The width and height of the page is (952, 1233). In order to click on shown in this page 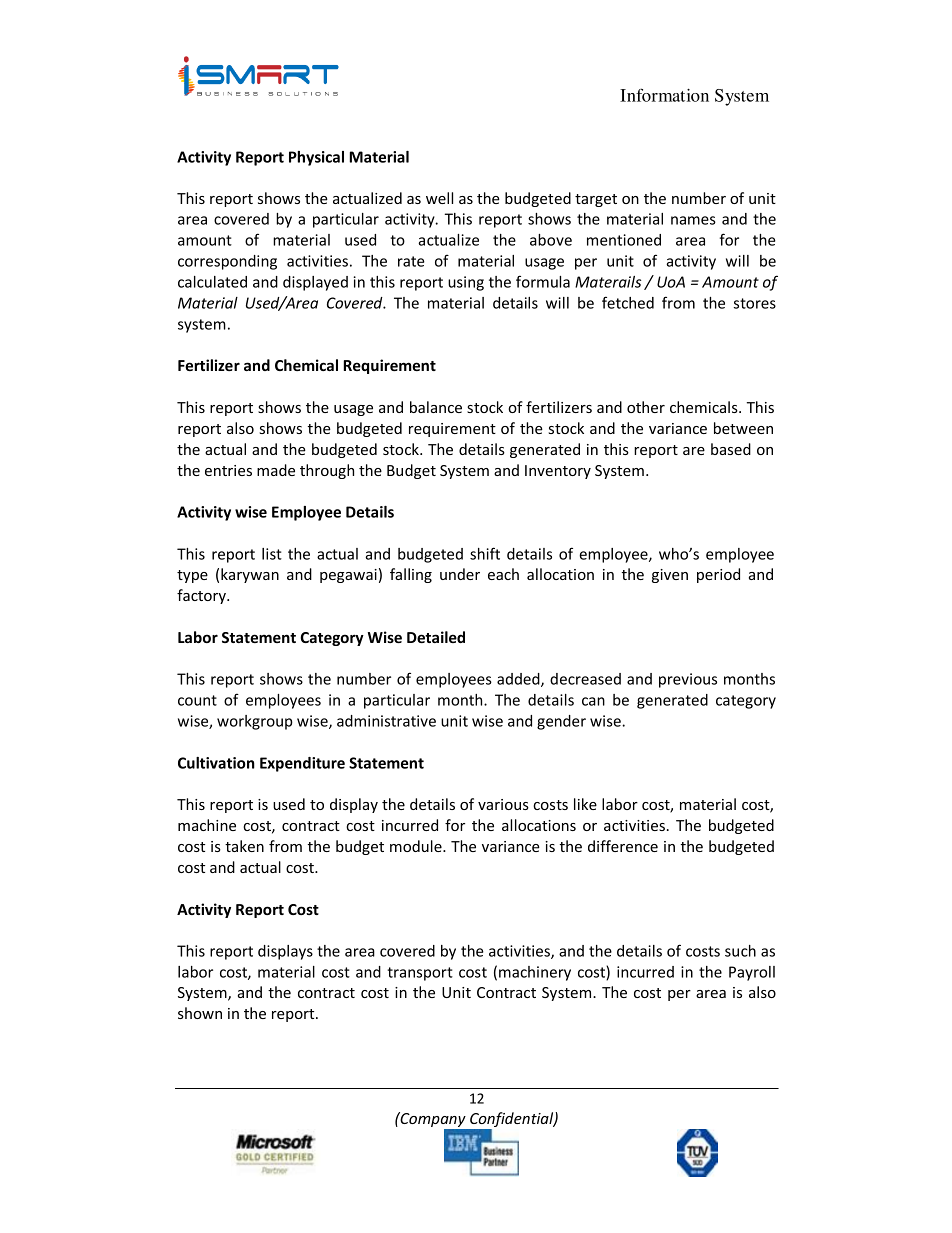, I will do `click(200, 1013)`.
